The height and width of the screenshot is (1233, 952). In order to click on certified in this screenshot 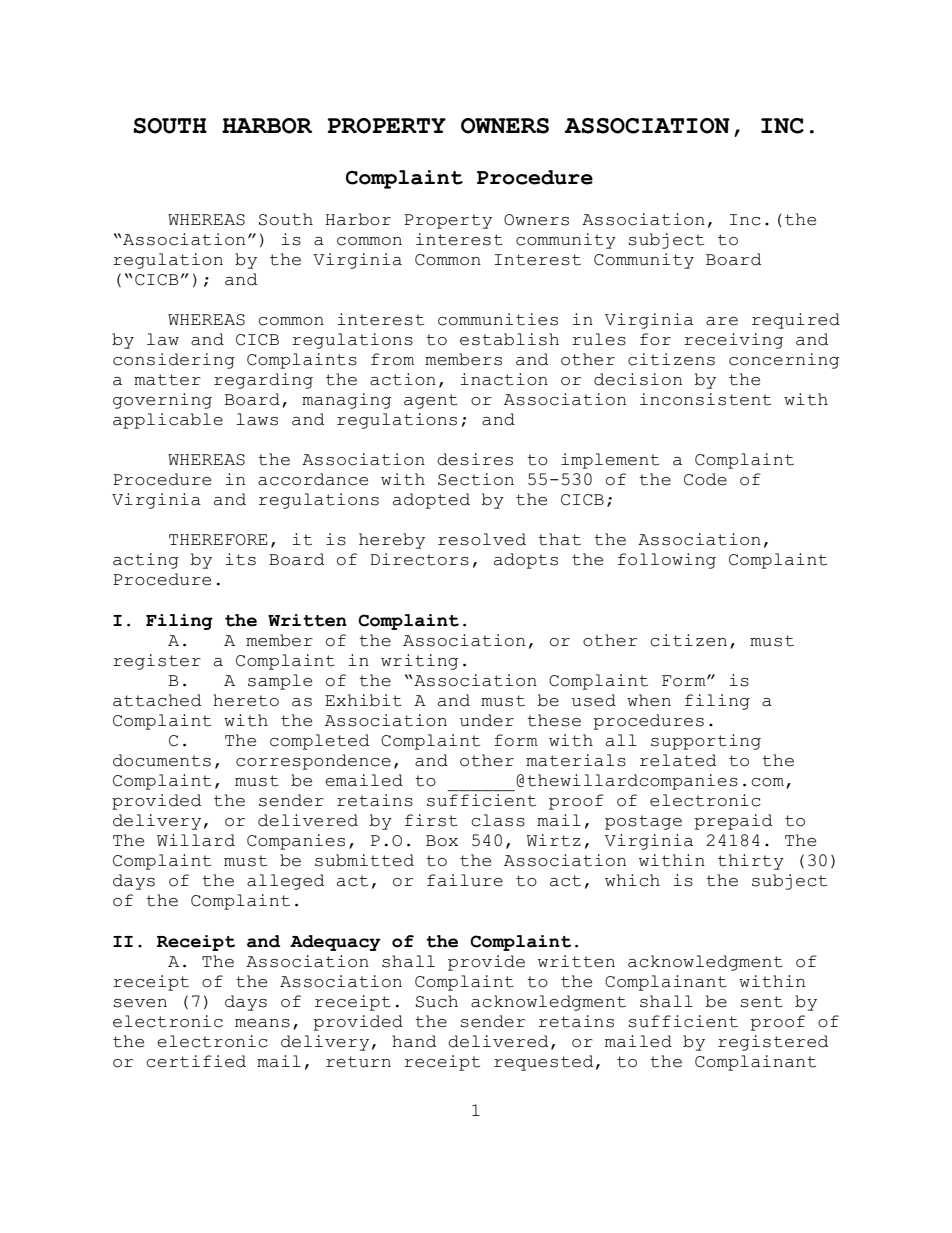, I will do `click(196, 1061)`.
